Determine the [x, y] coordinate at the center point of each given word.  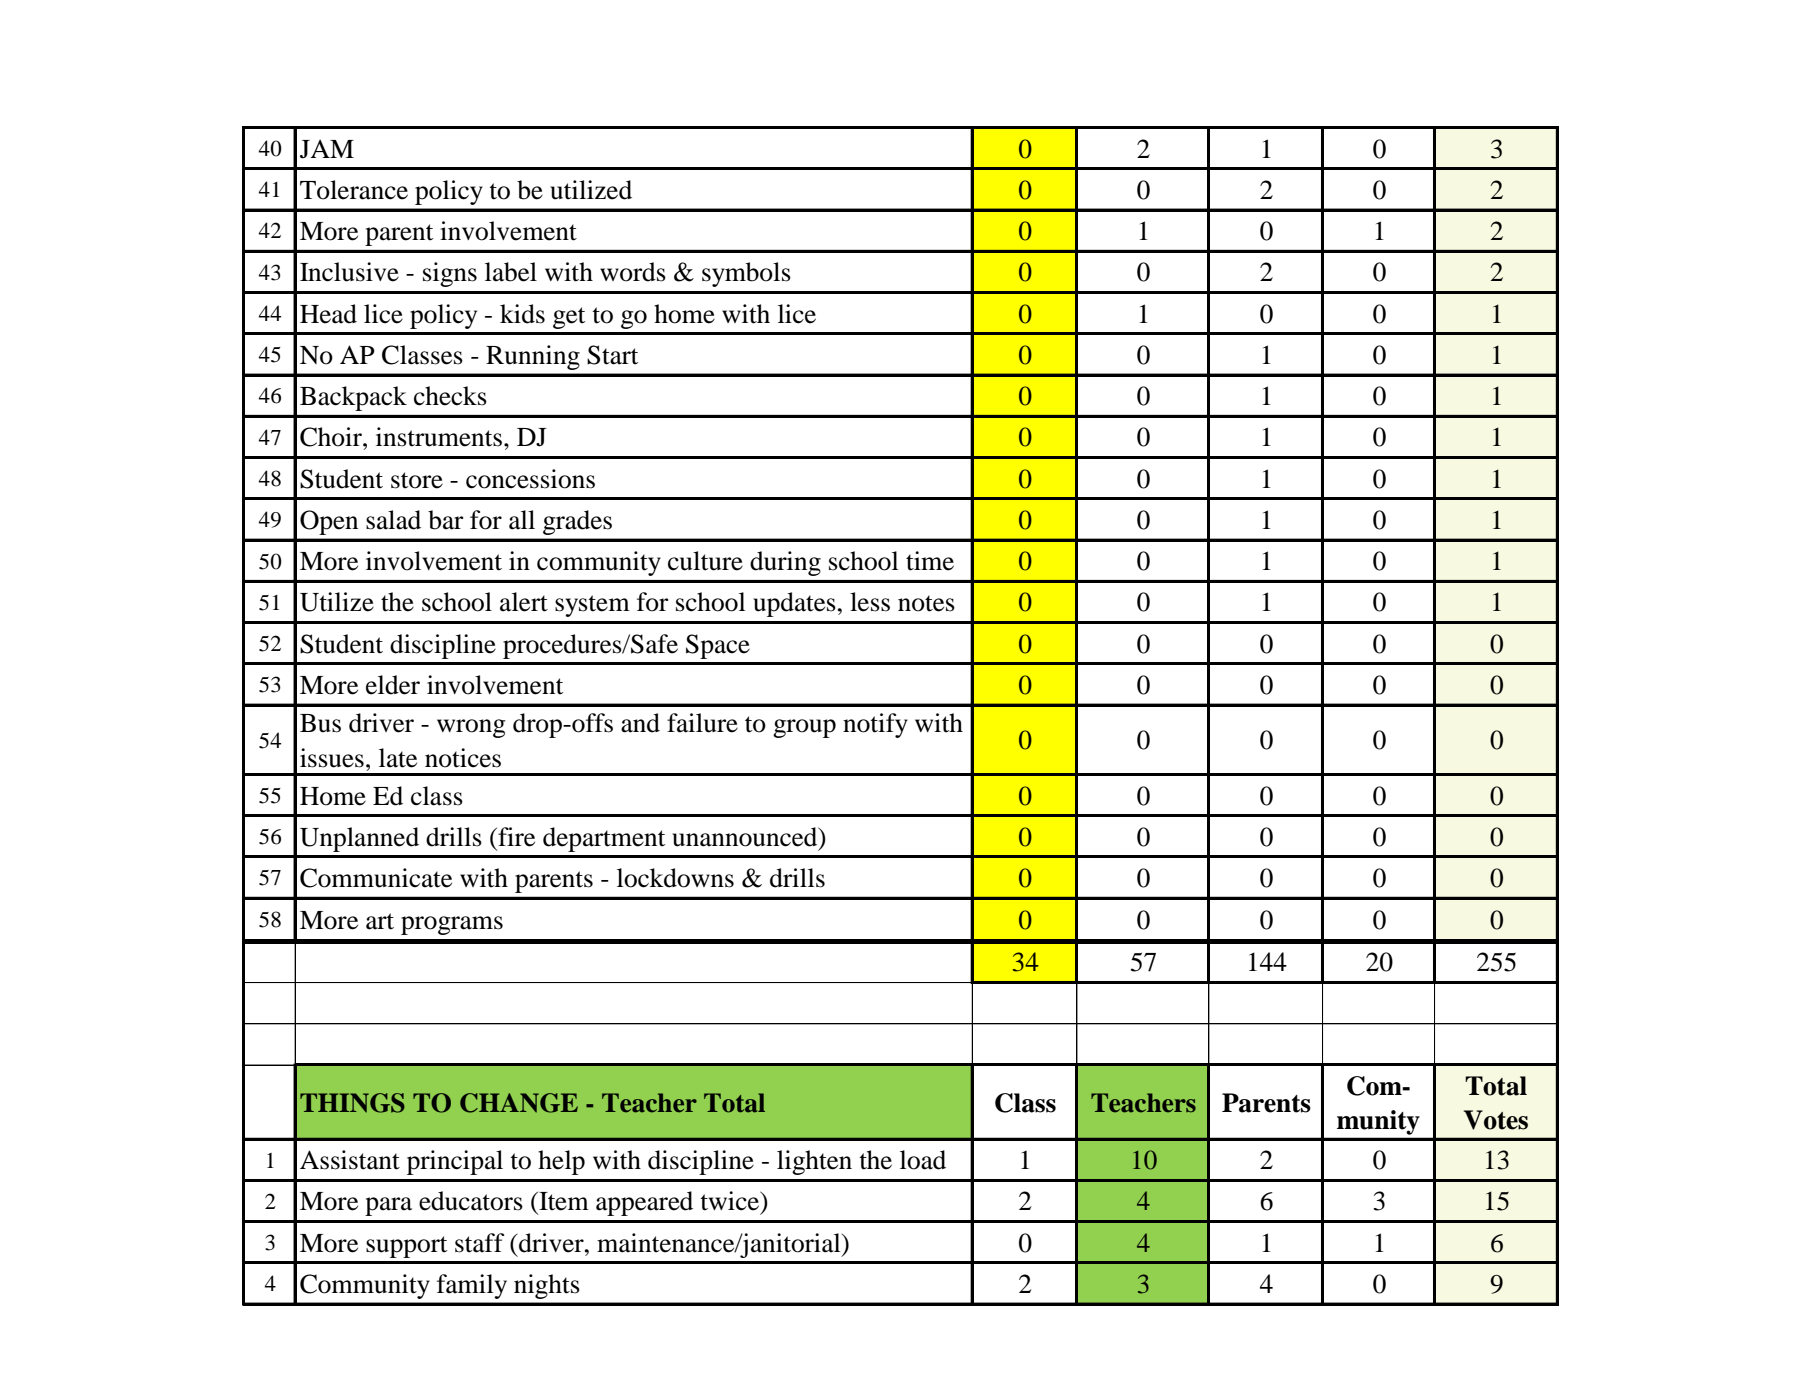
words [633, 272]
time [930, 561]
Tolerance [354, 190]
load [923, 1160]
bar [446, 520]
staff [479, 1243]
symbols [746, 274]
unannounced [746, 838]
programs [452, 925]
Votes [1496, 1120]
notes [926, 603]
